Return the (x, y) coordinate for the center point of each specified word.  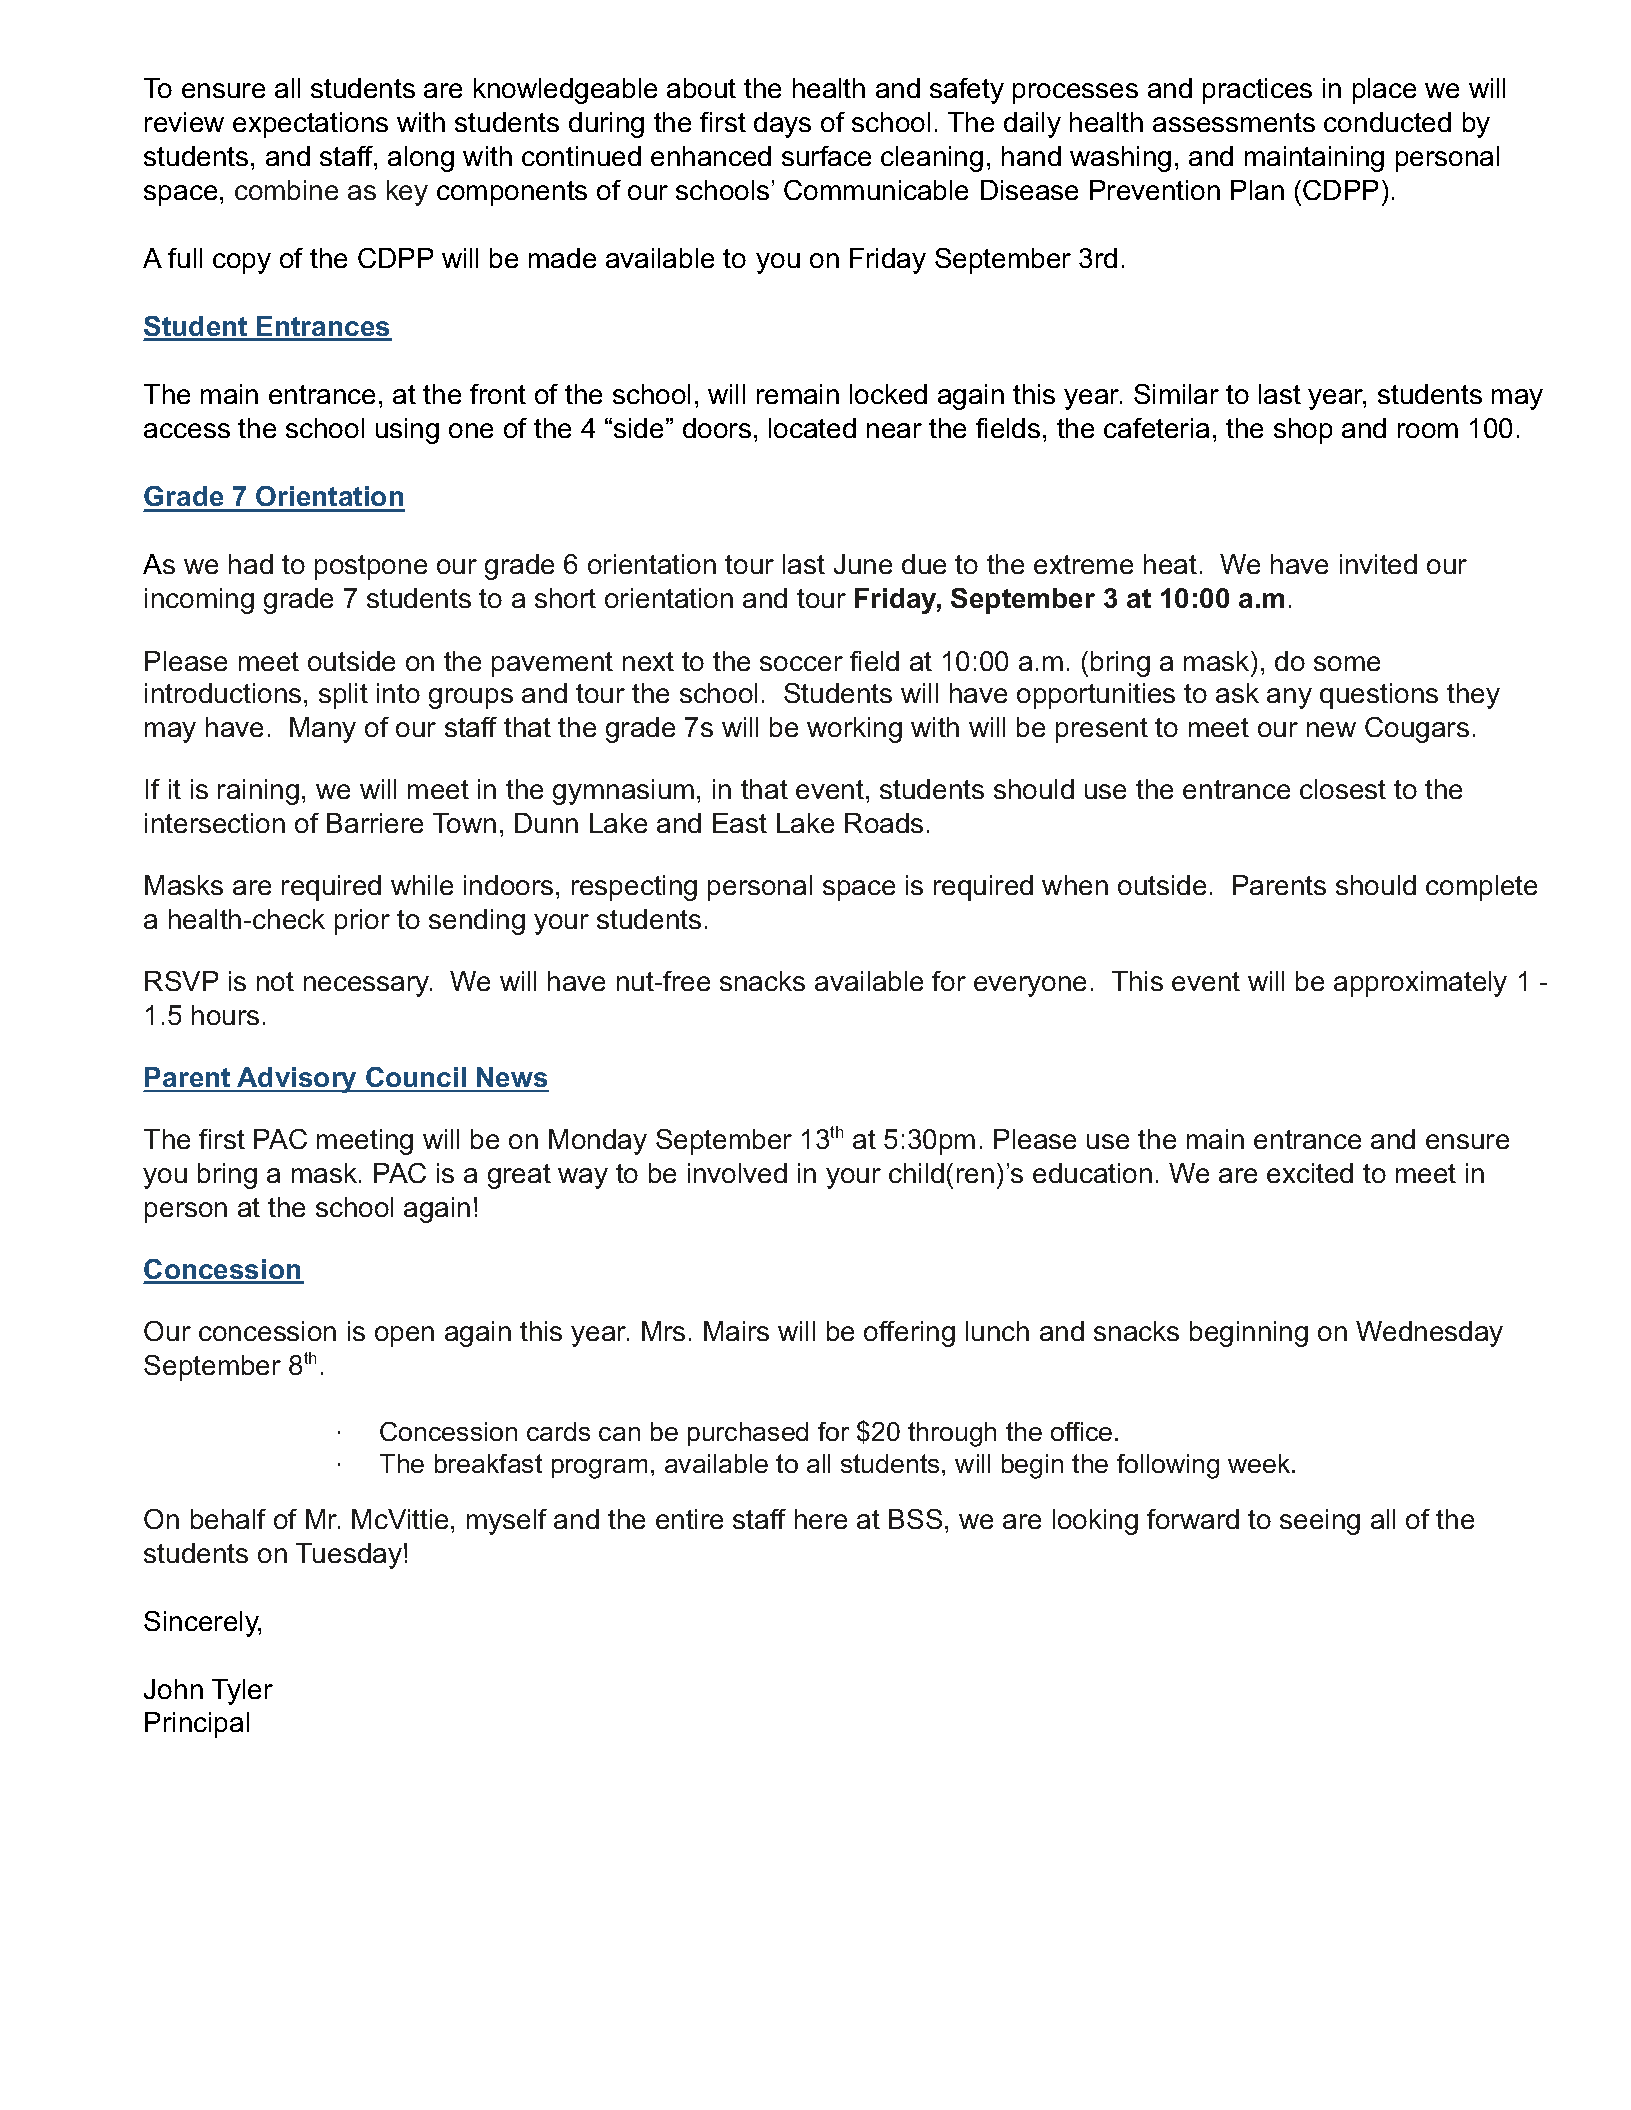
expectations (310, 125)
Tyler (242, 1692)
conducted (1387, 122)
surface (826, 156)
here (821, 1519)
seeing (1320, 1522)
